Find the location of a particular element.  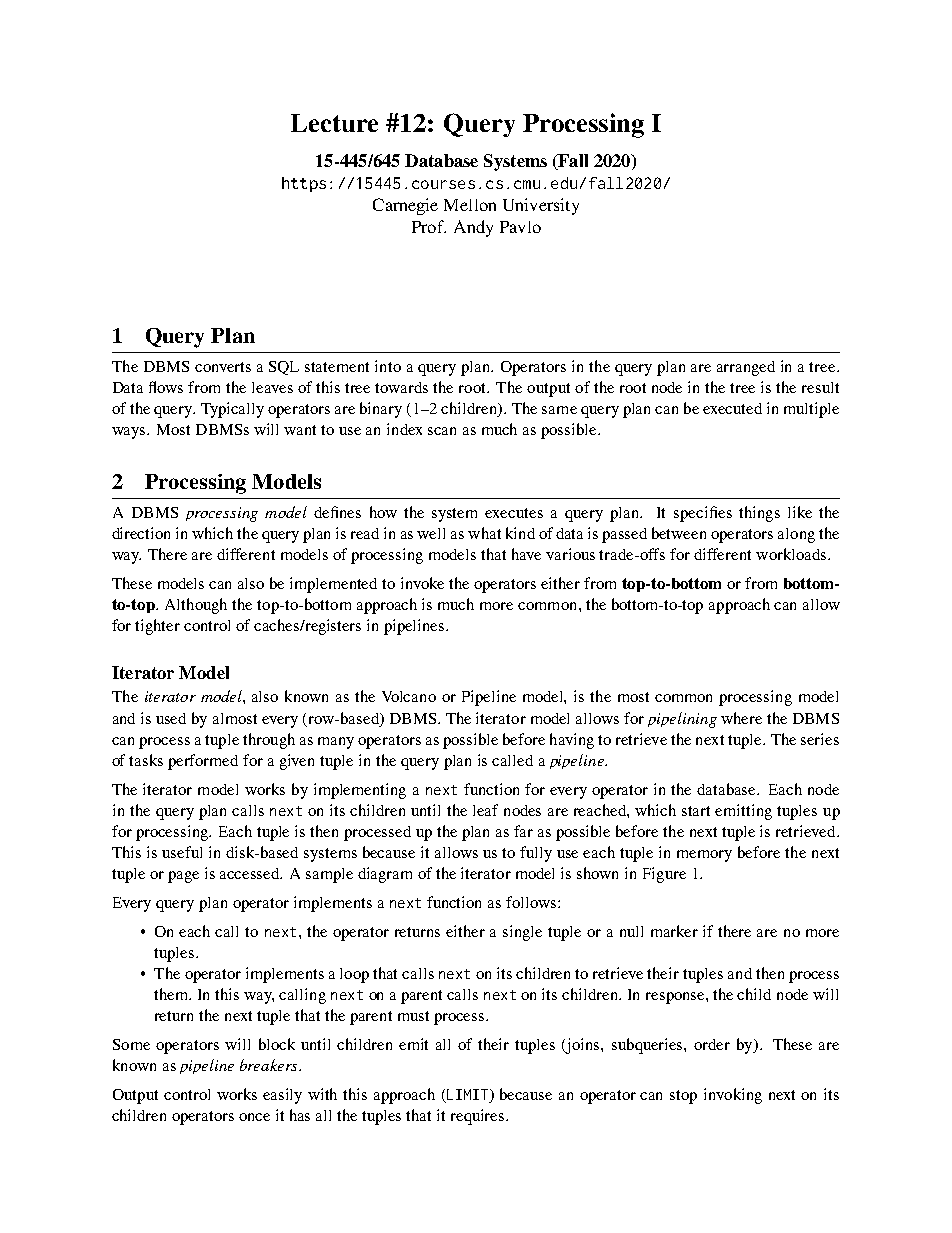

far is located at coordinates (523, 831).
